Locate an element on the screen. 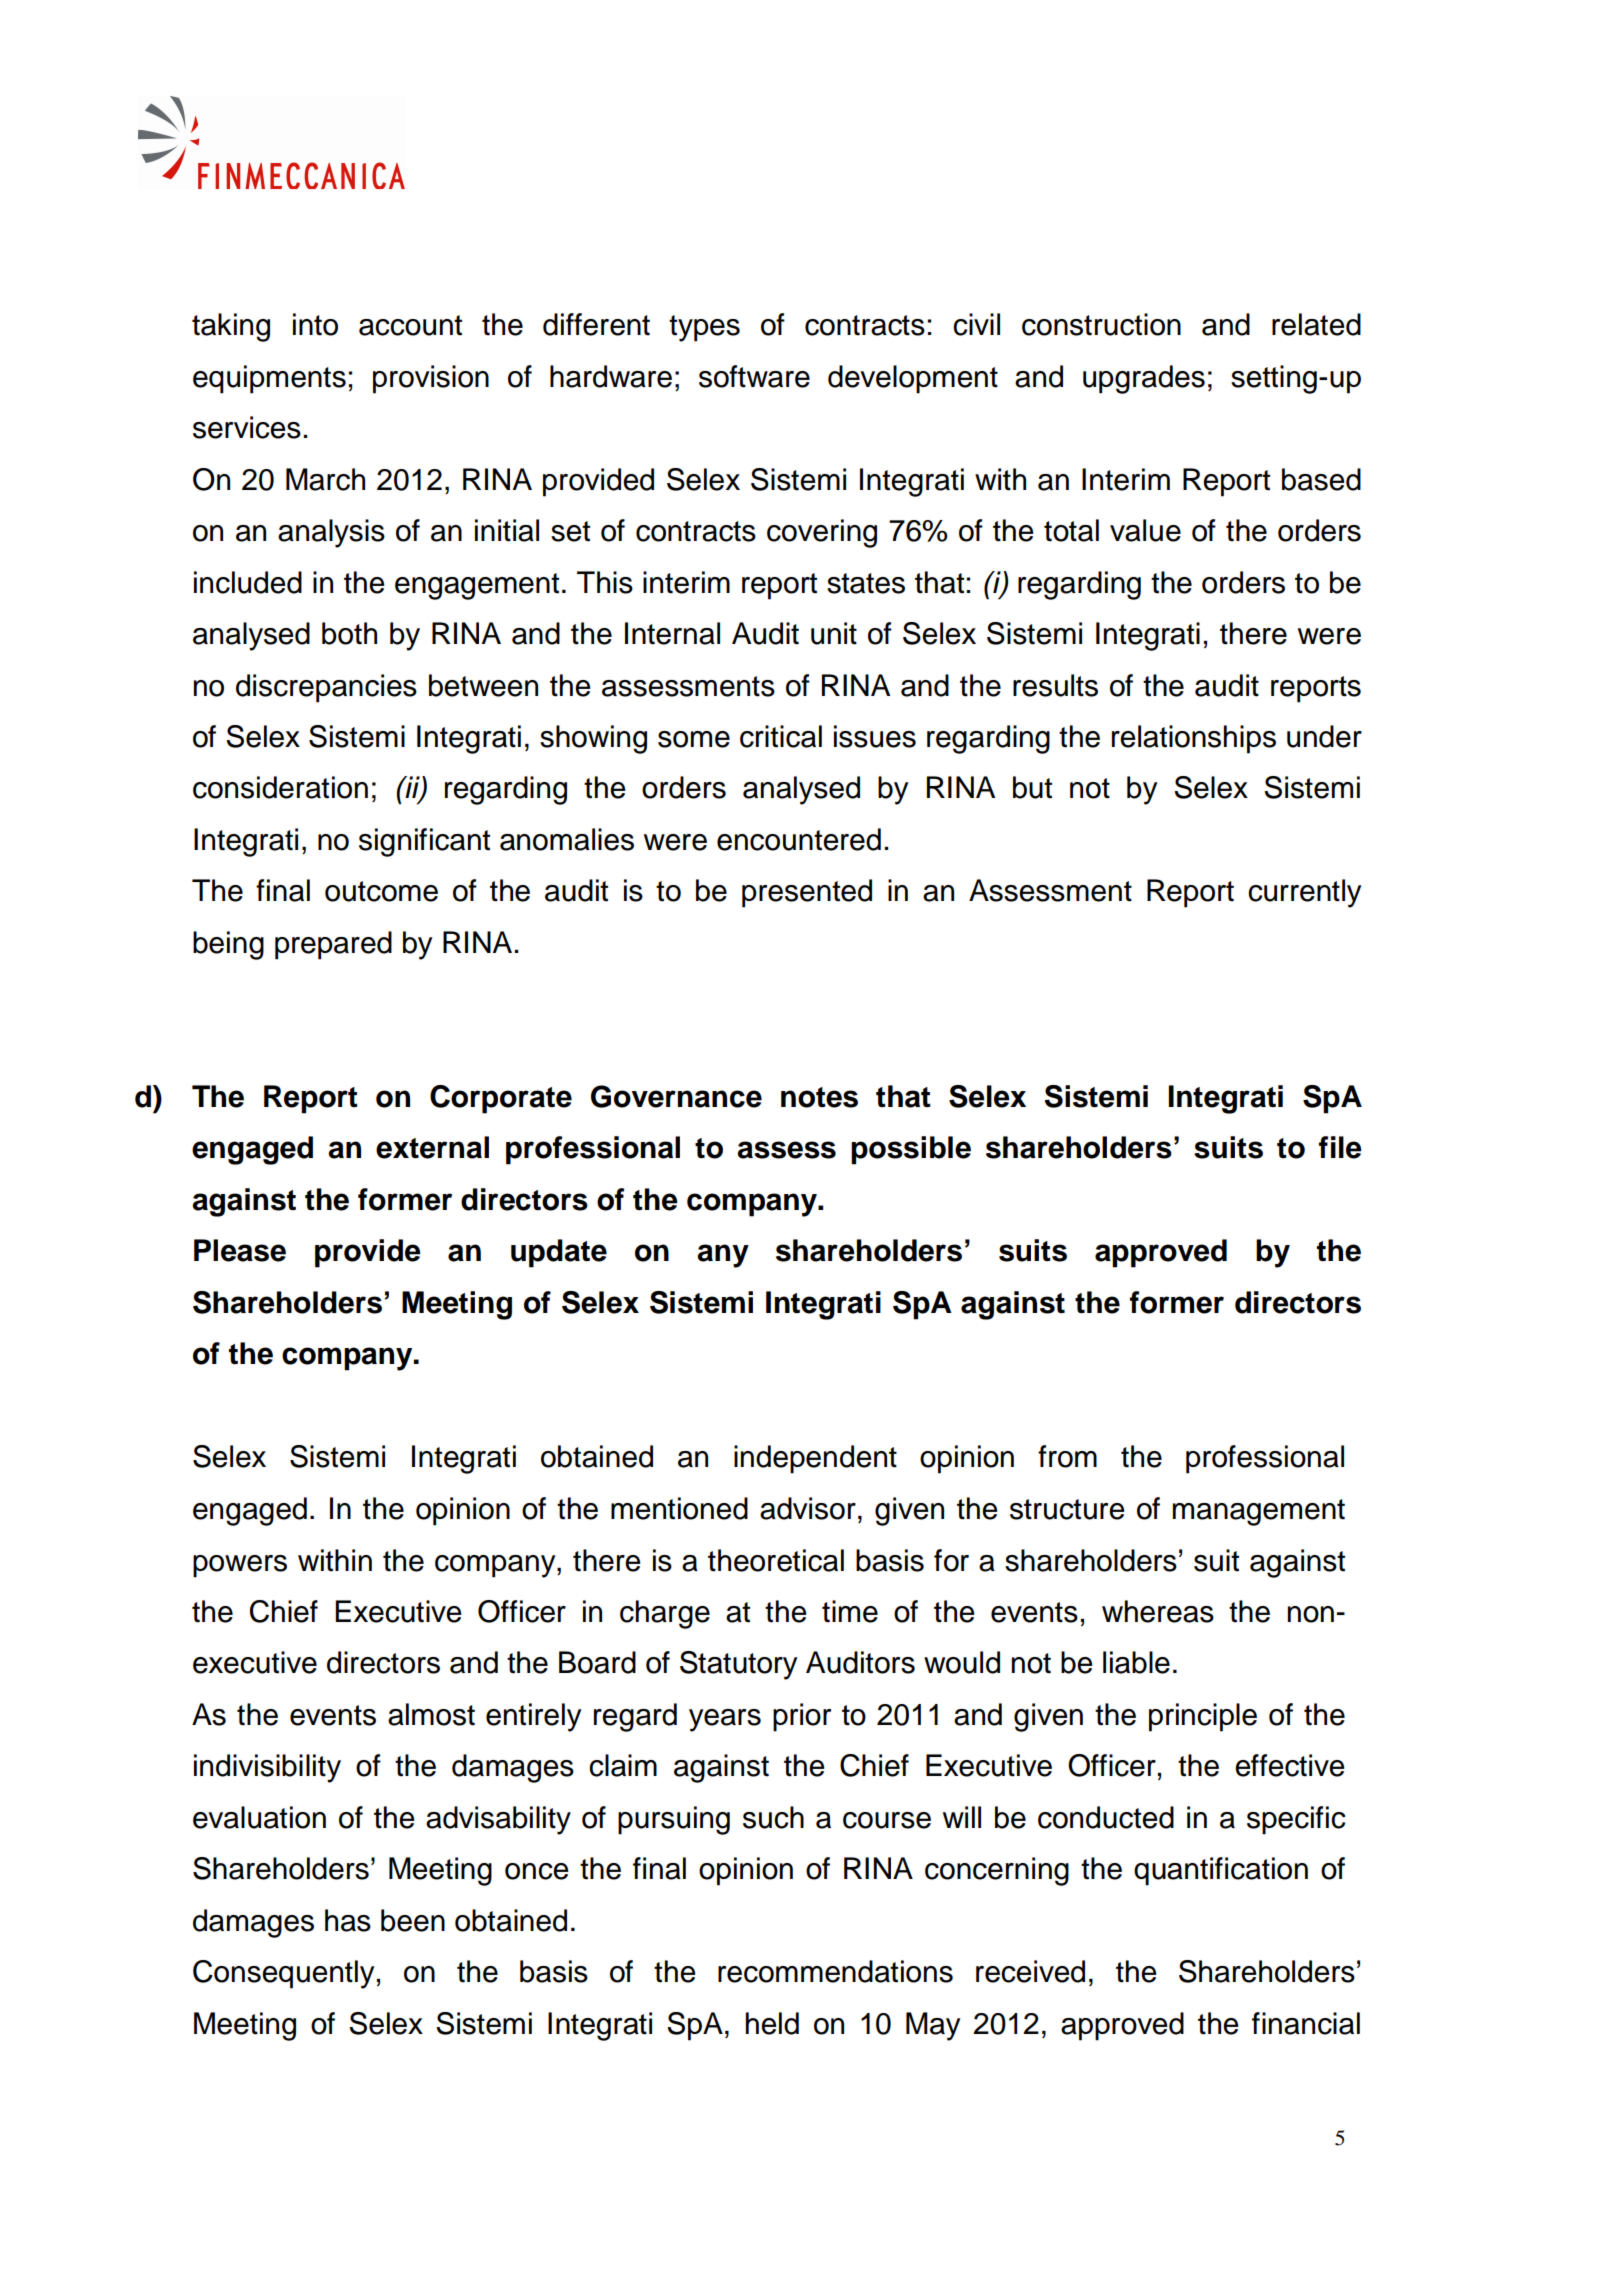 The height and width of the screenshot is (2284, 1614). upgrades is located at coordinates (1144, 379).
